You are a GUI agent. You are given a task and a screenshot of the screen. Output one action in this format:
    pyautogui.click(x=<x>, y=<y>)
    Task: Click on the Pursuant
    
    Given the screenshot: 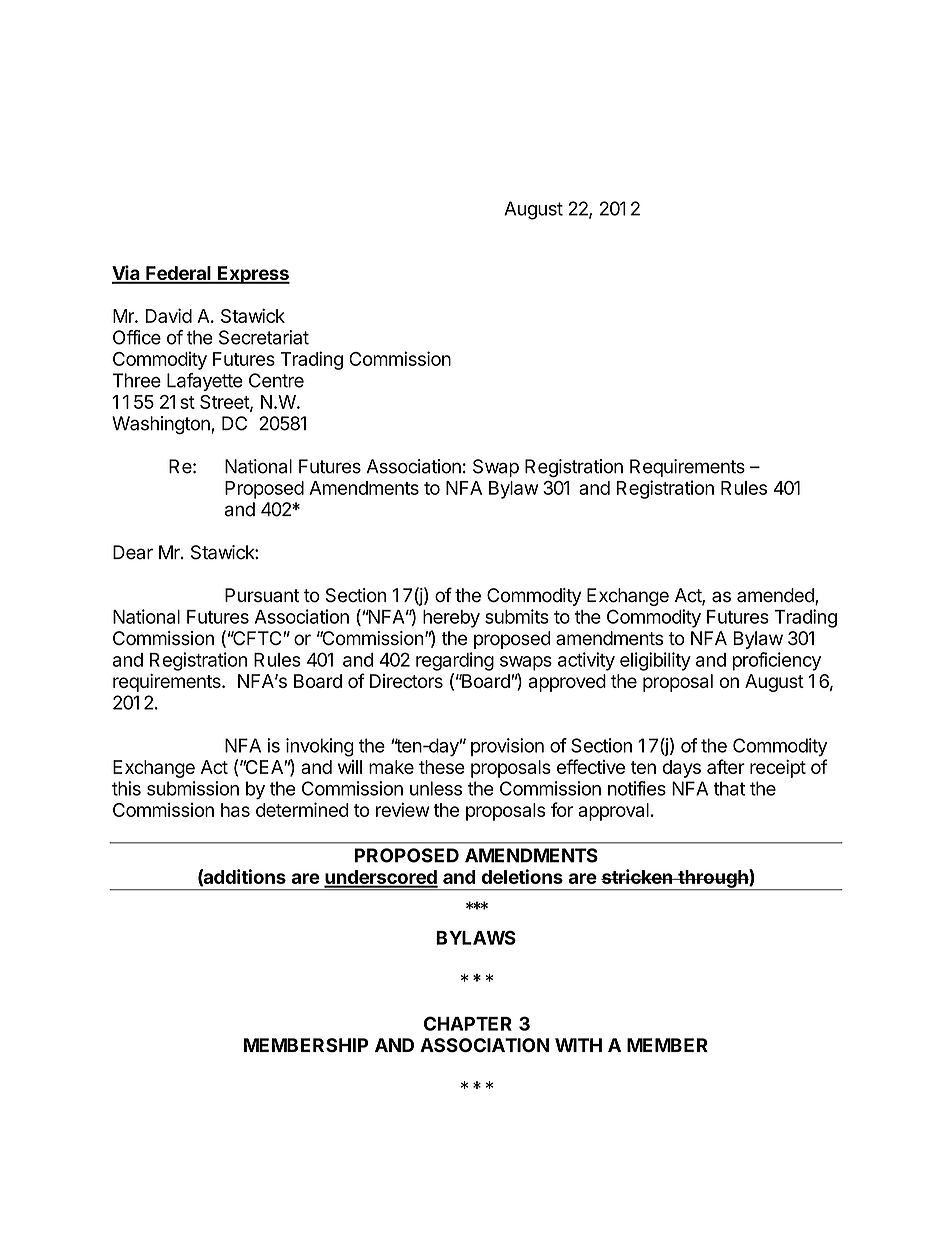 What is the action you would take?
    pyautogui.click(x=262, y=595)
